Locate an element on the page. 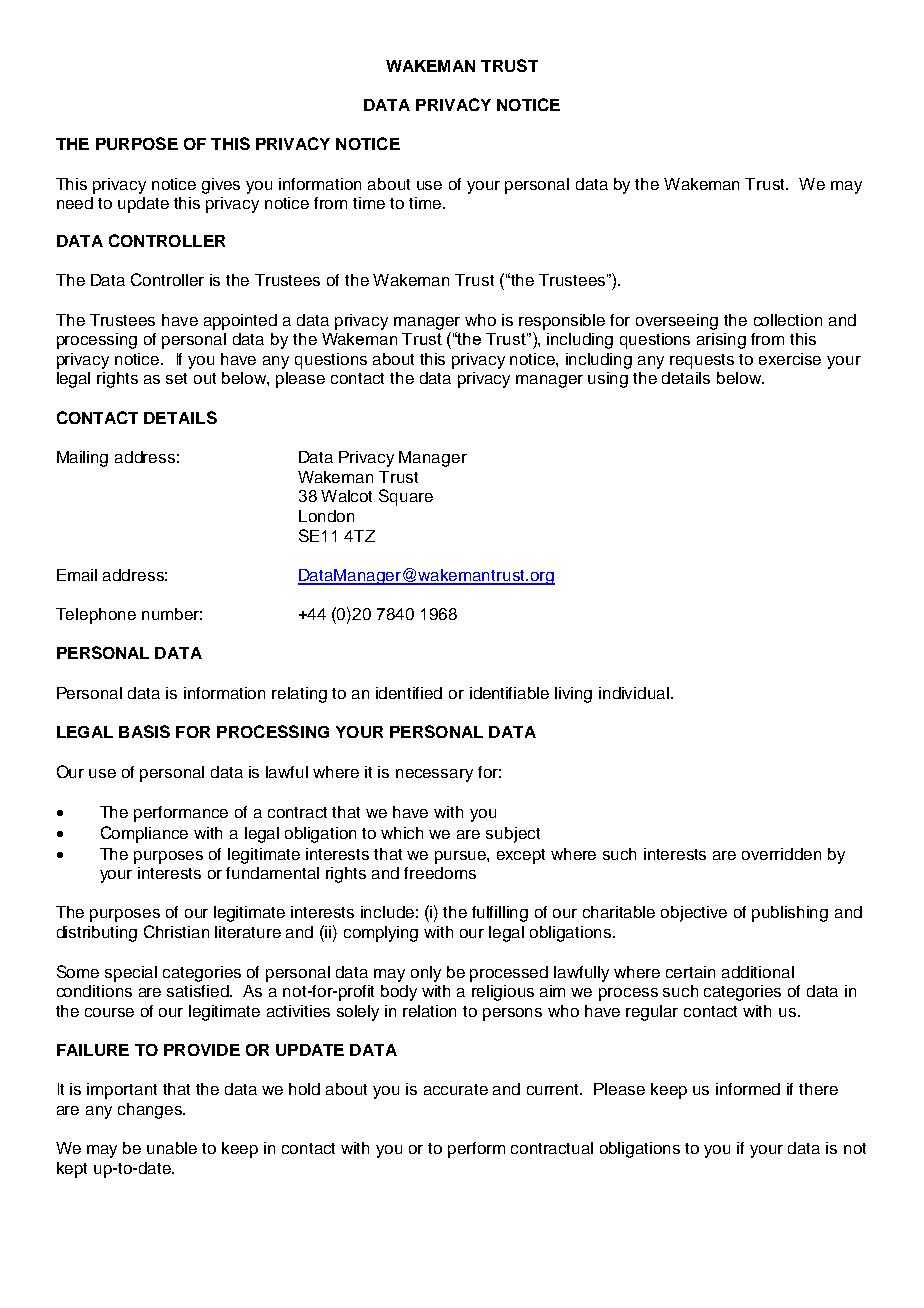 Image resolution: width=924 pixels, height=1308 pixels. necessary is located at coordinates (434, 775).
